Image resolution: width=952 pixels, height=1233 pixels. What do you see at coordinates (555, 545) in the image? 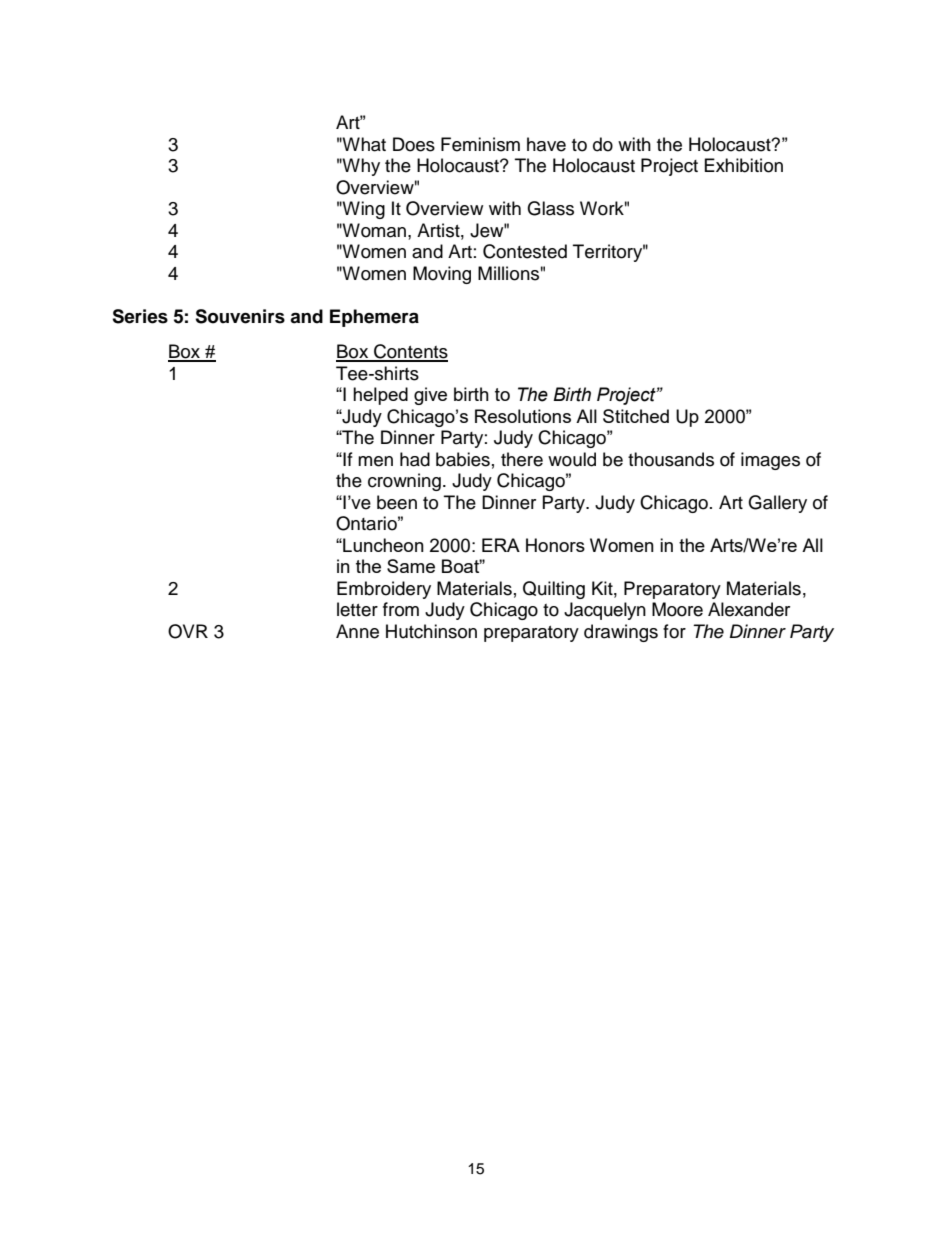
I see `Honors` at bounding box center [555, 545].
